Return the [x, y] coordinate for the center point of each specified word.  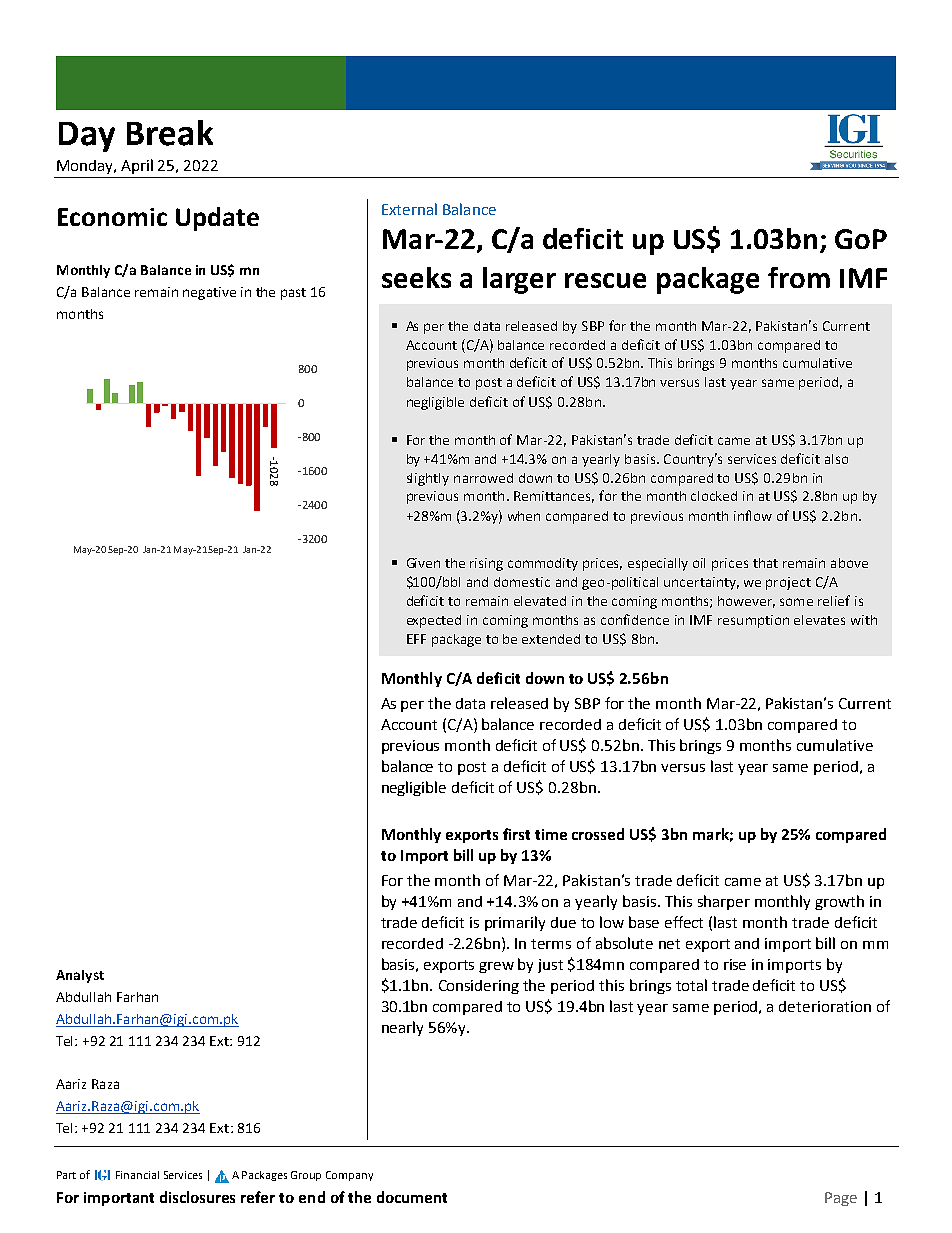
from [799, 277]
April [137, 166]
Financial [137, 1175]
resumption [753, 621]
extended [551, 639]
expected [434, 621]
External [409, 209]
